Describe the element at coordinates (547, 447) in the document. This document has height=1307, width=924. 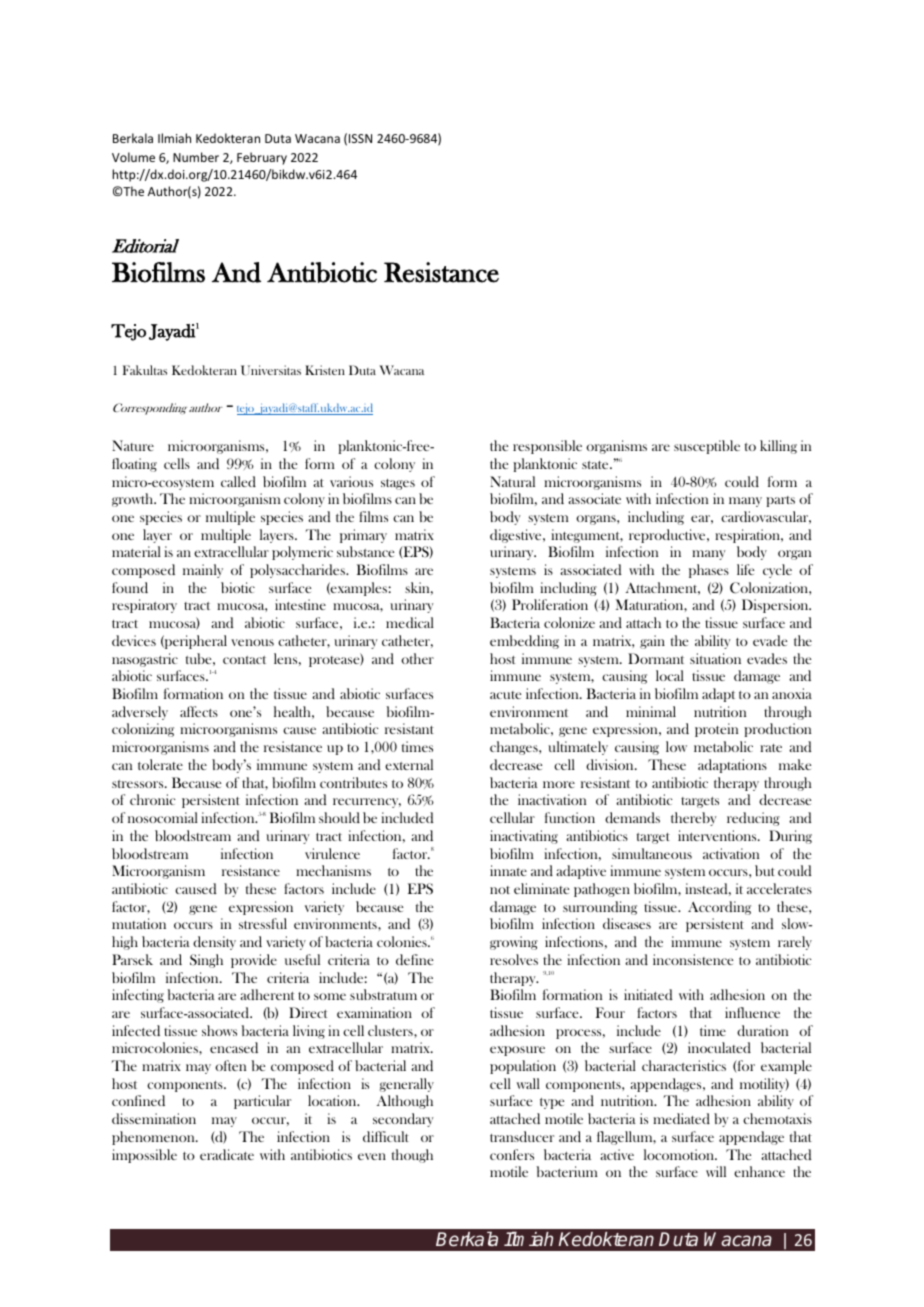
I see `responsible` at that location.
